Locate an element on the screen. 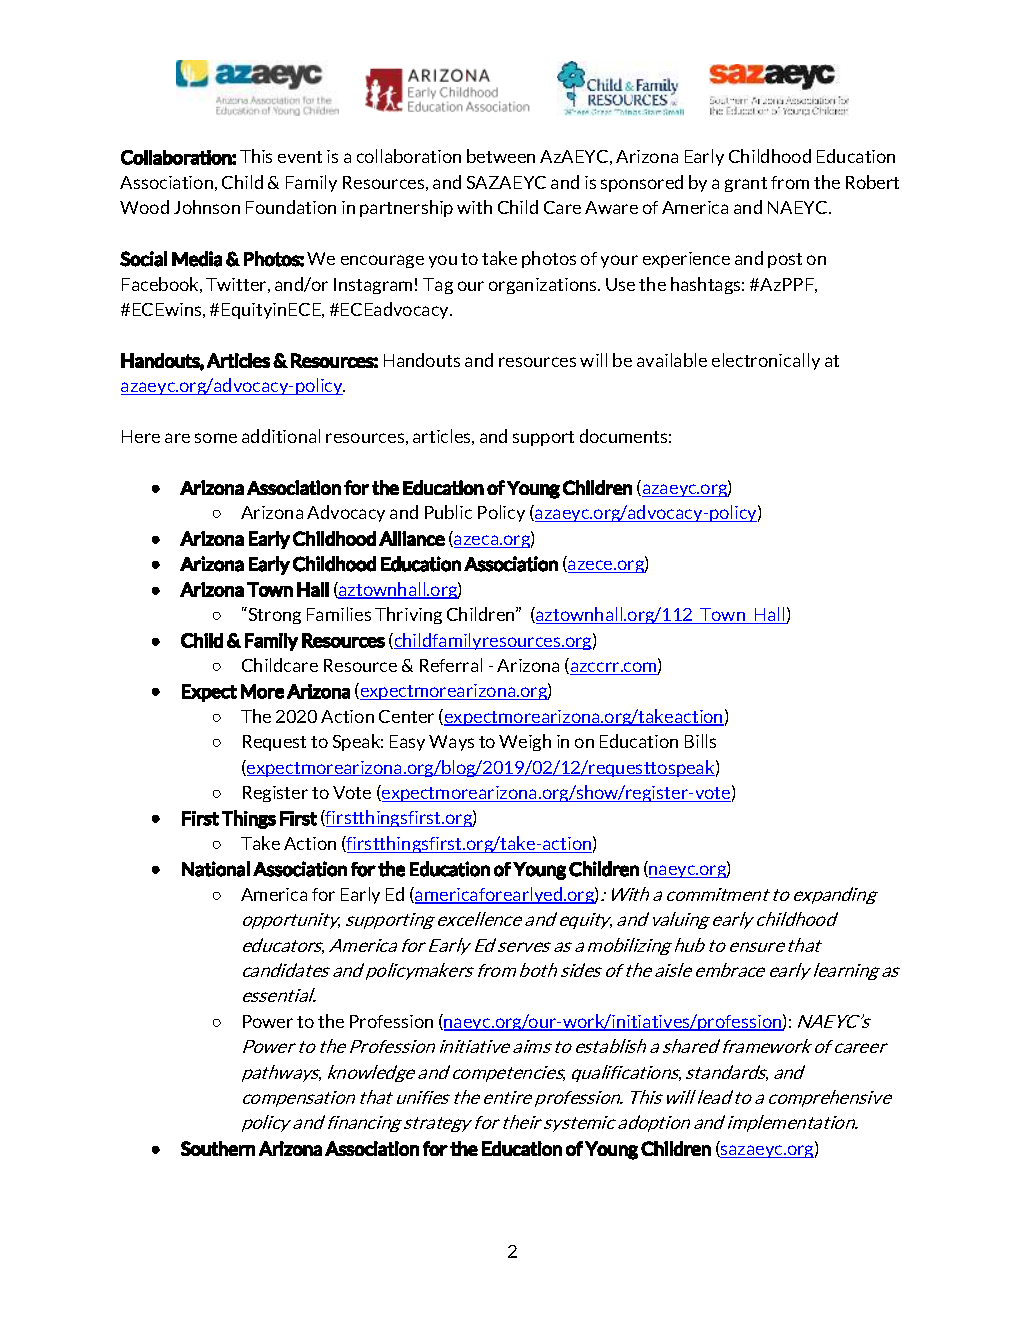 The image size is (1025, 1326). Strong is located at coordinates (273, 615).
